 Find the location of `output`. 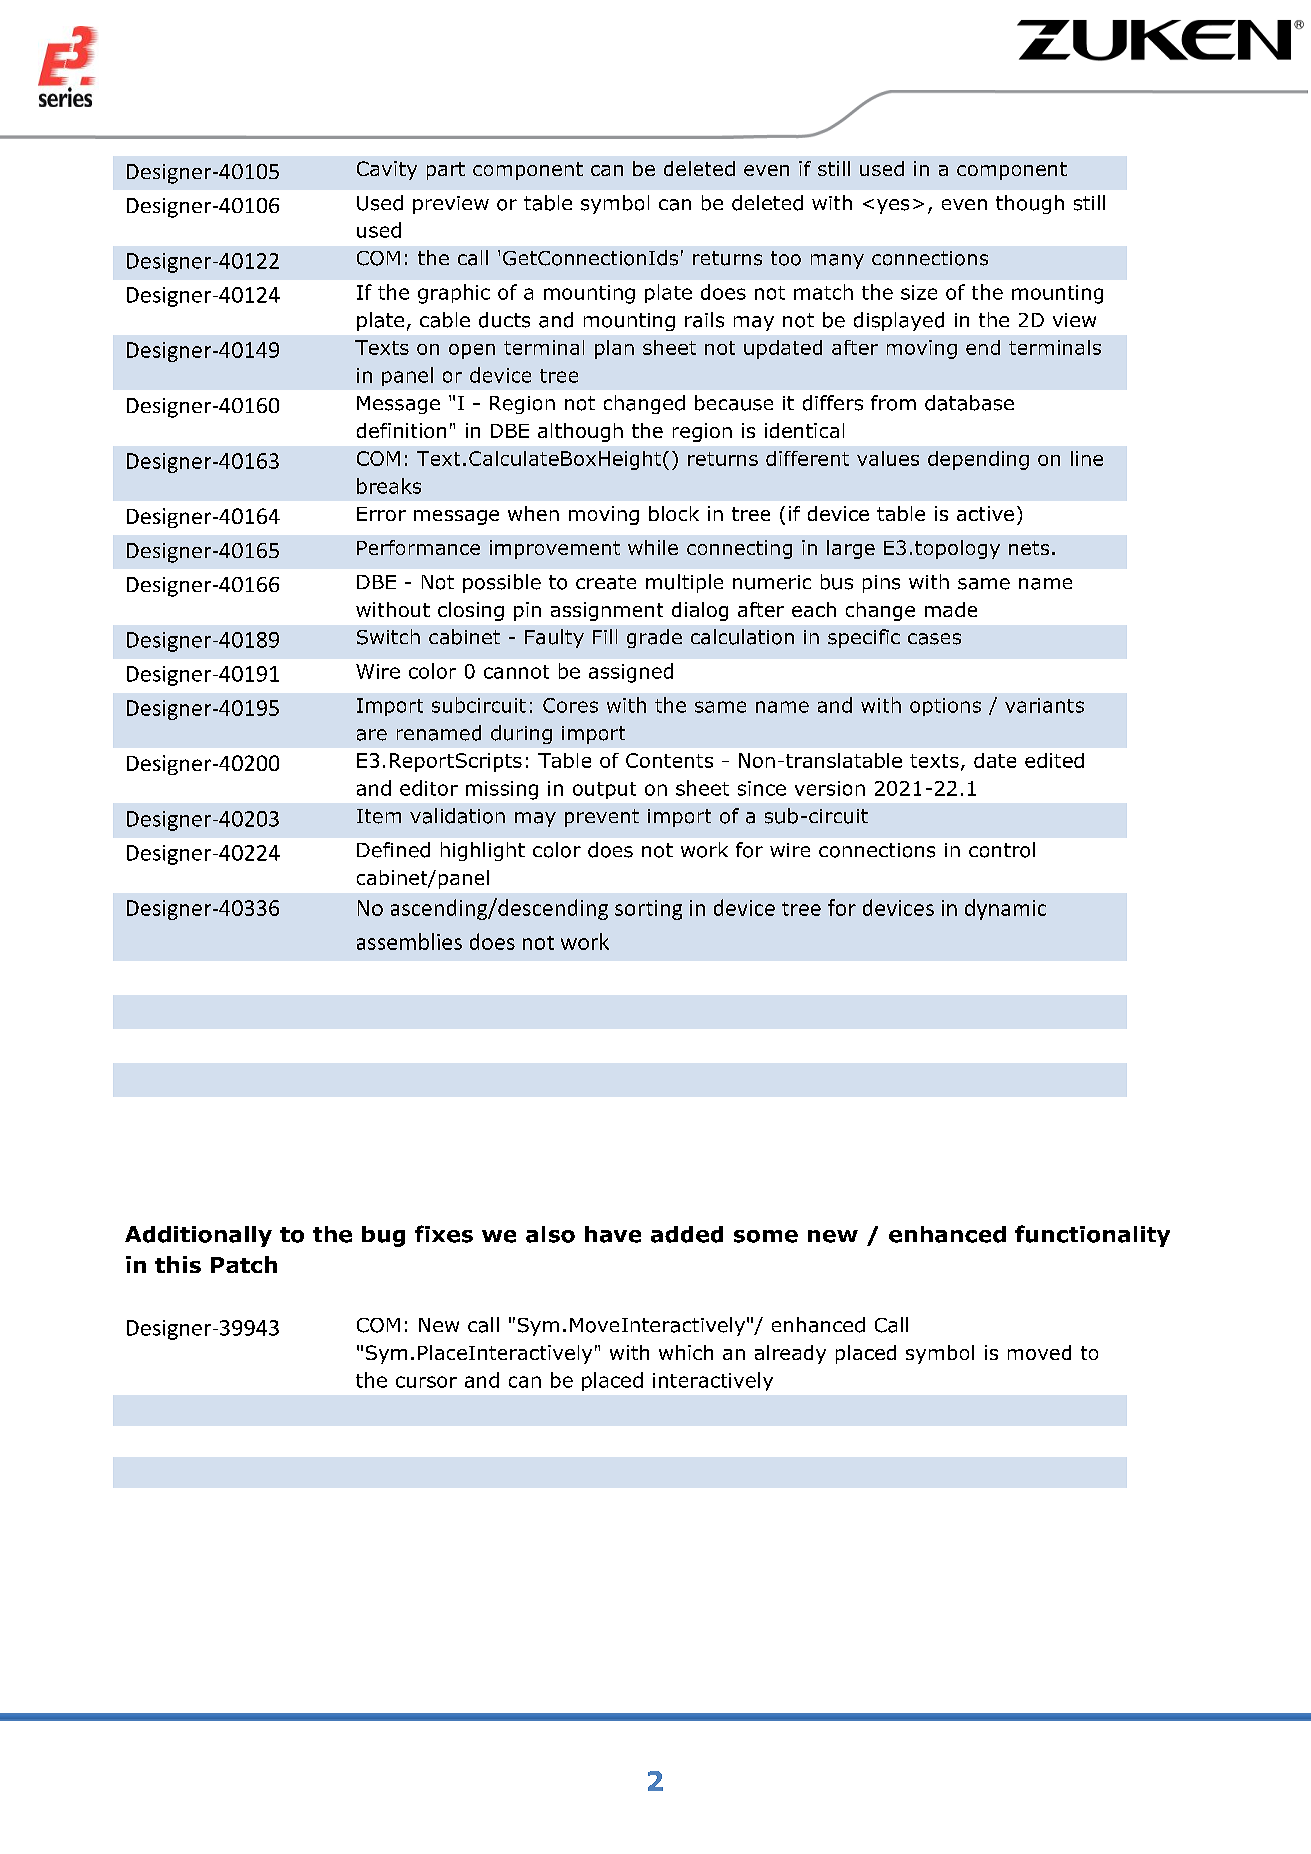

output is located at coordinates (604, 790).
